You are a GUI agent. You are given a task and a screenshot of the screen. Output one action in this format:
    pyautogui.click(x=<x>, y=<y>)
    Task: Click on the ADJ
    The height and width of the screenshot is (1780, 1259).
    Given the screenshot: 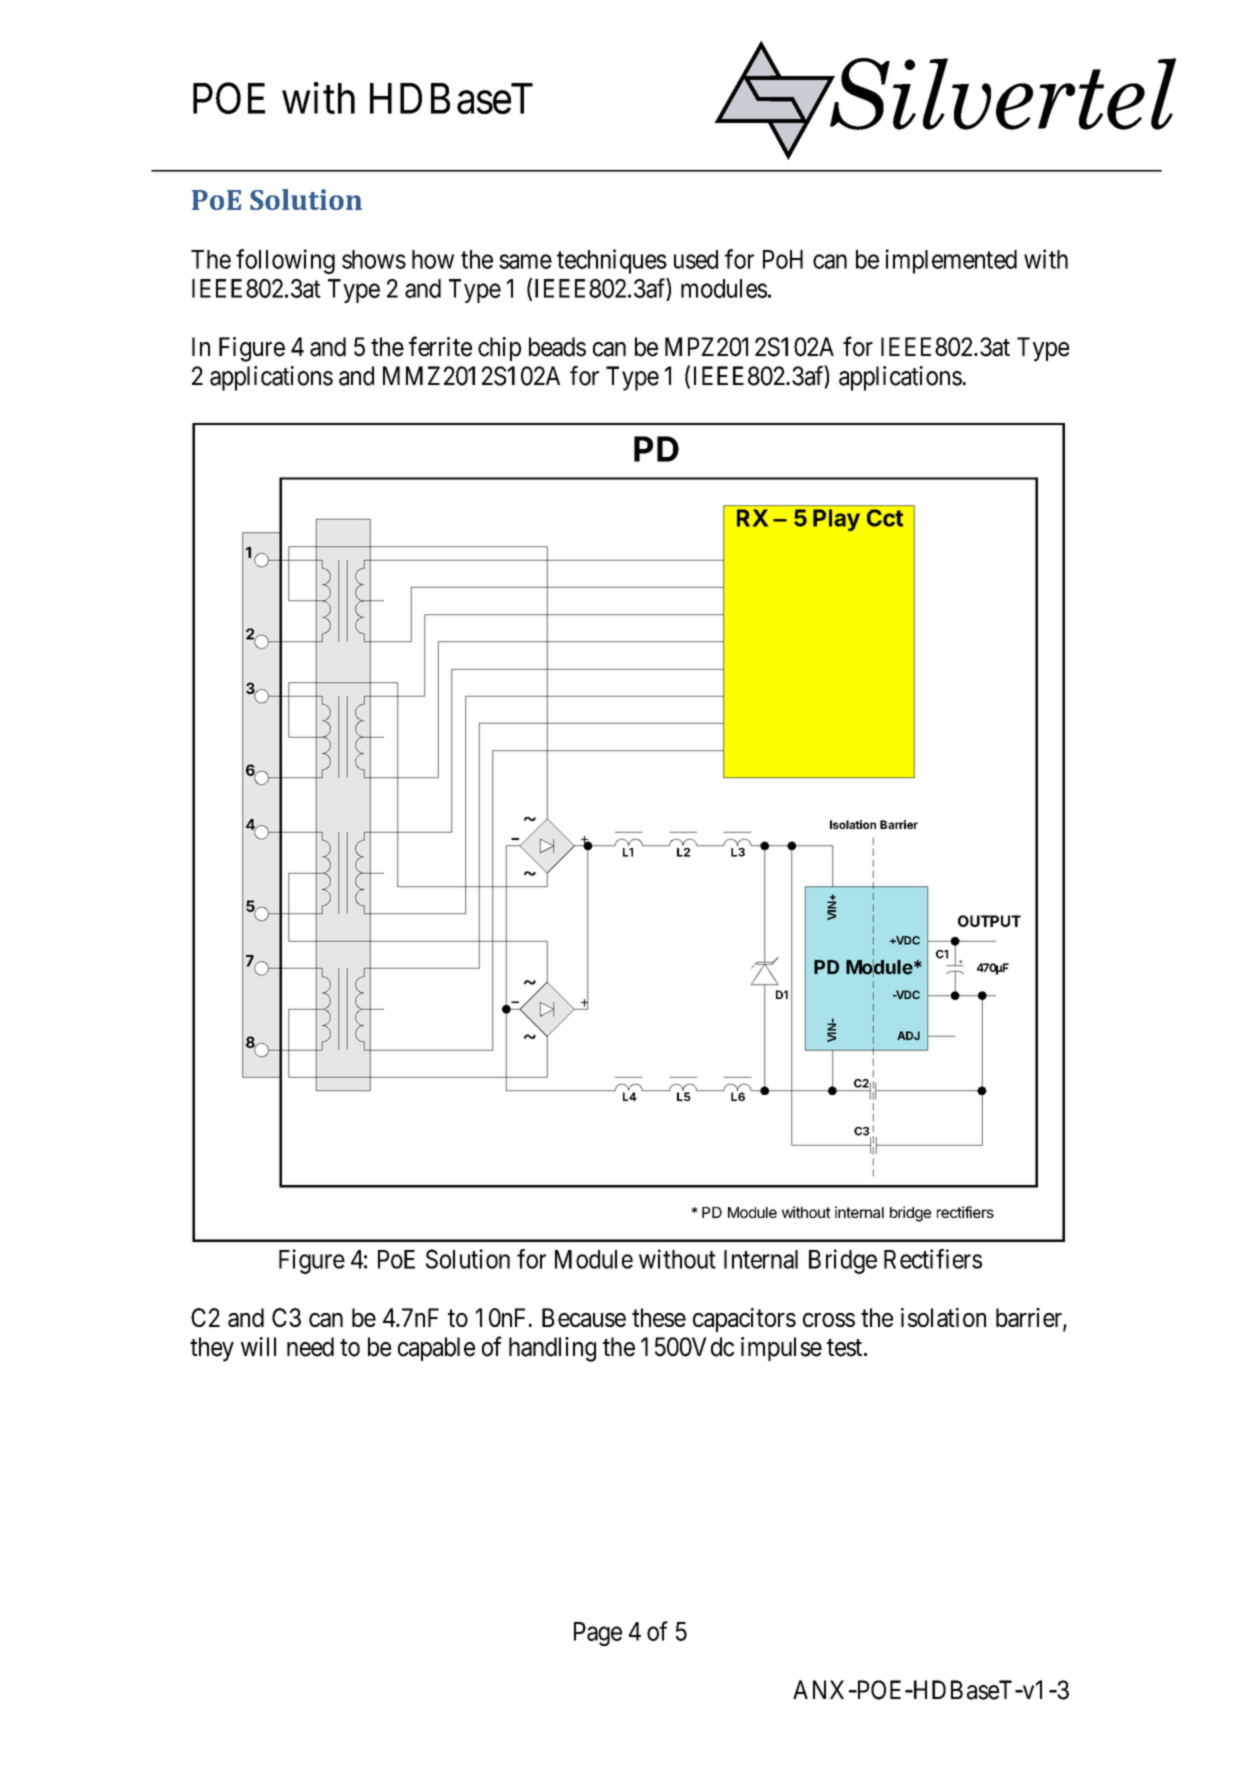 What is the action you would take?
    pyautogui.click(x=908, y=1035)
